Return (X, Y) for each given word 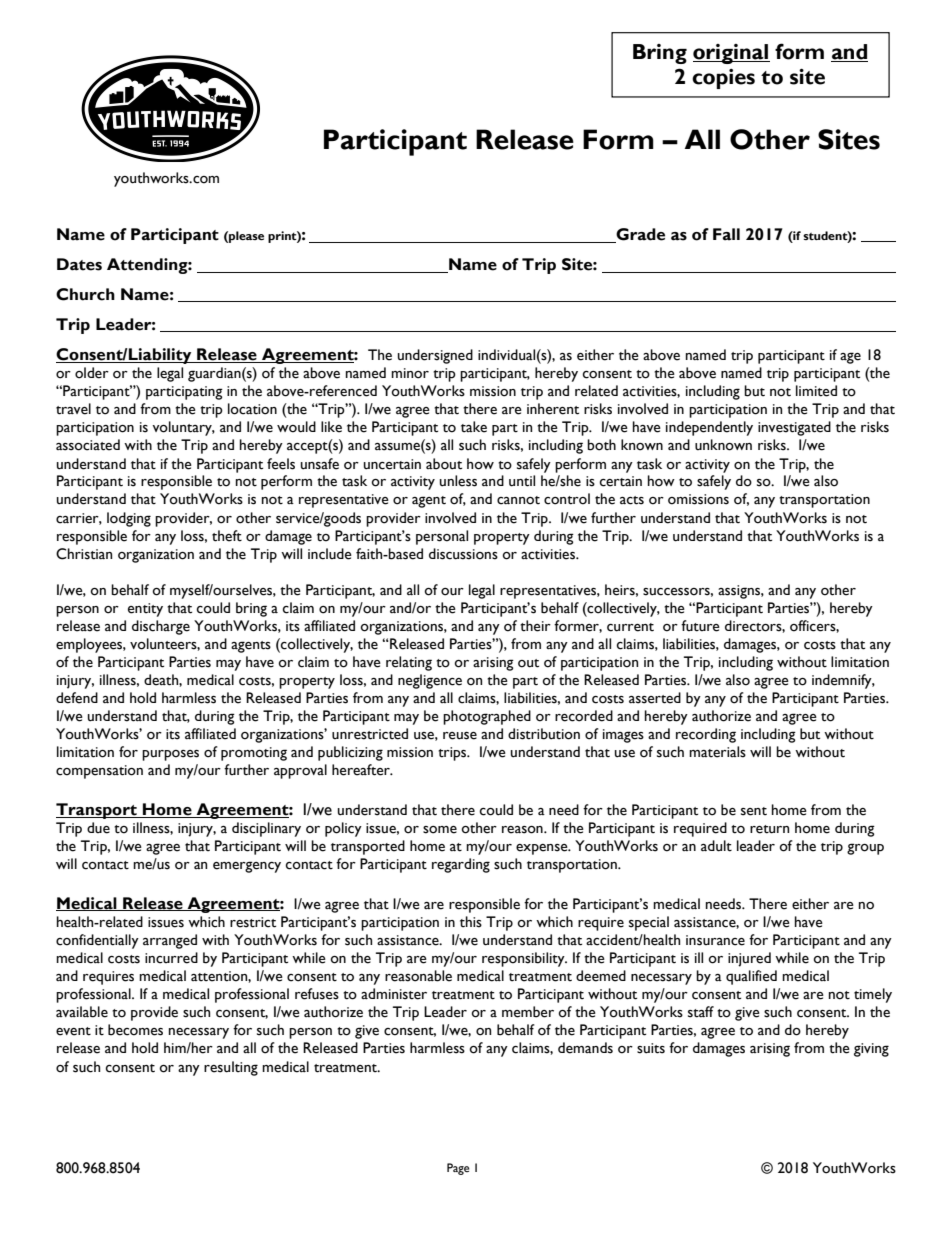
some (440, 830)
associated (88, 445)
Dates (79, 264)
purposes (170, 755)
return (769, 829)
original (731, 54)
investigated (794, 428)
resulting (231, 1068)
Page (458, 1169)
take (474, 427)
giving (871, 1050)
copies (723, 79)
